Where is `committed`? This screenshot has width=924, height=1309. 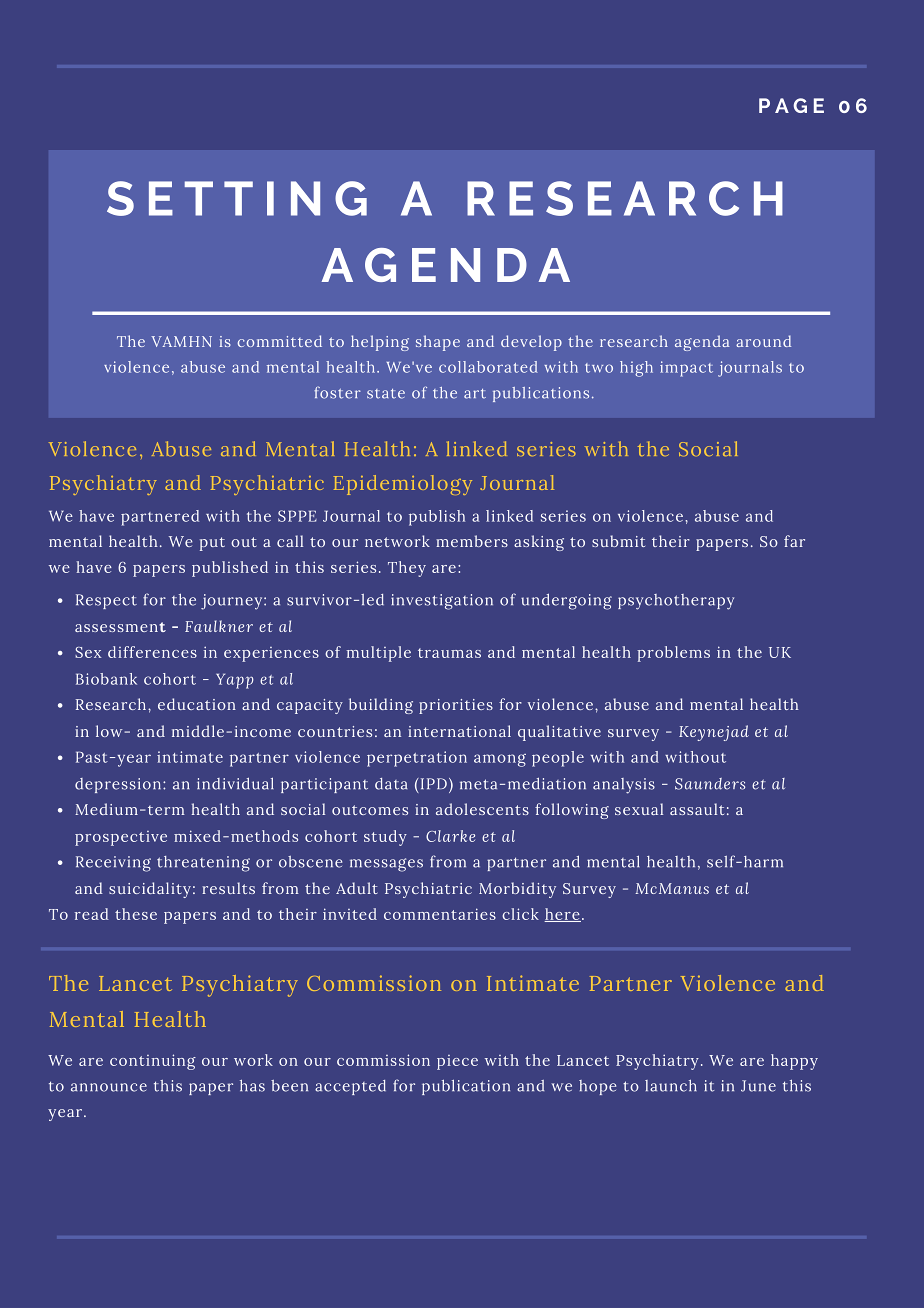 committed is located at coordinates (280, 341).
